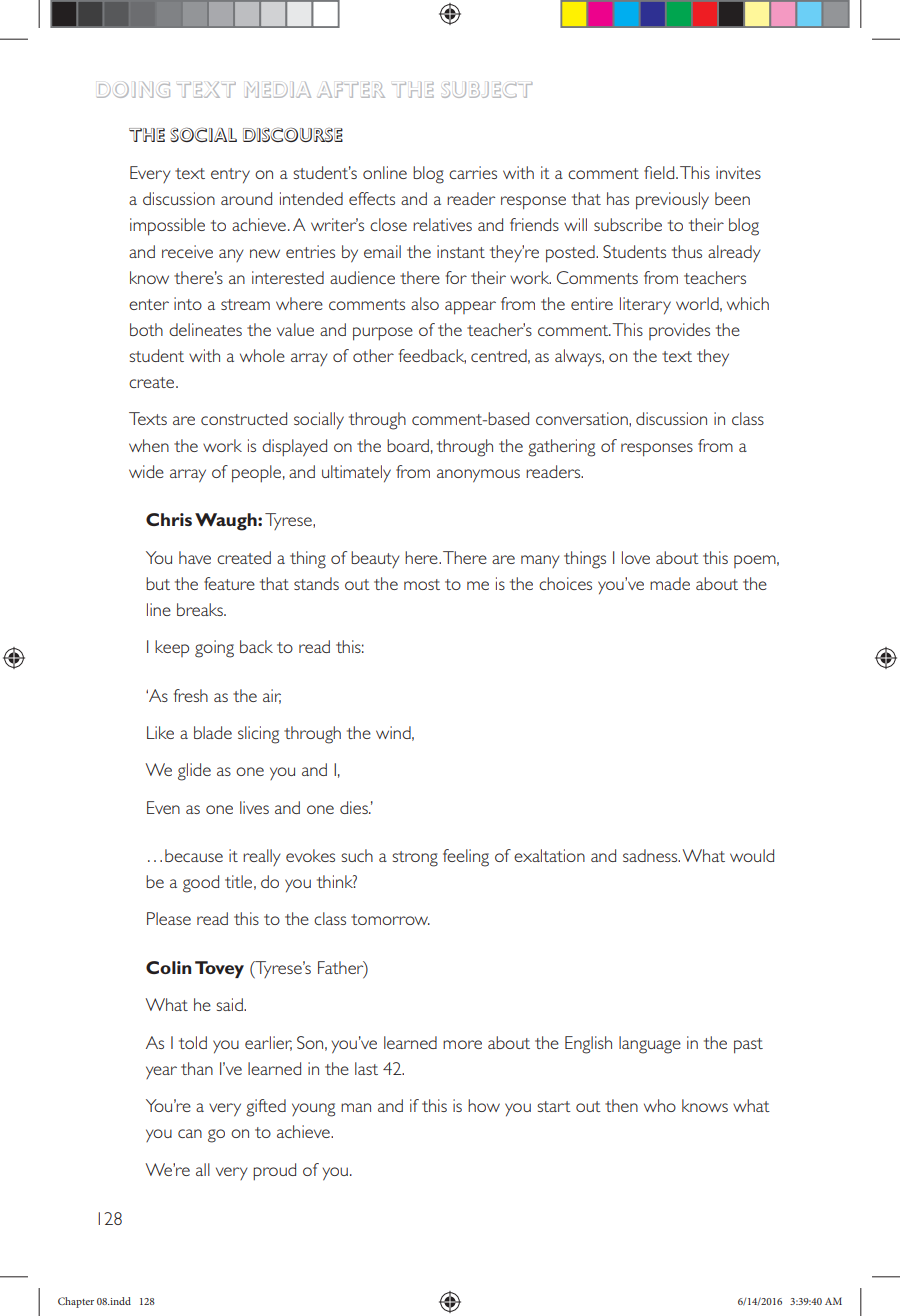 The image size is (900, 1316). I want to click on entry, so click(230, 175).
